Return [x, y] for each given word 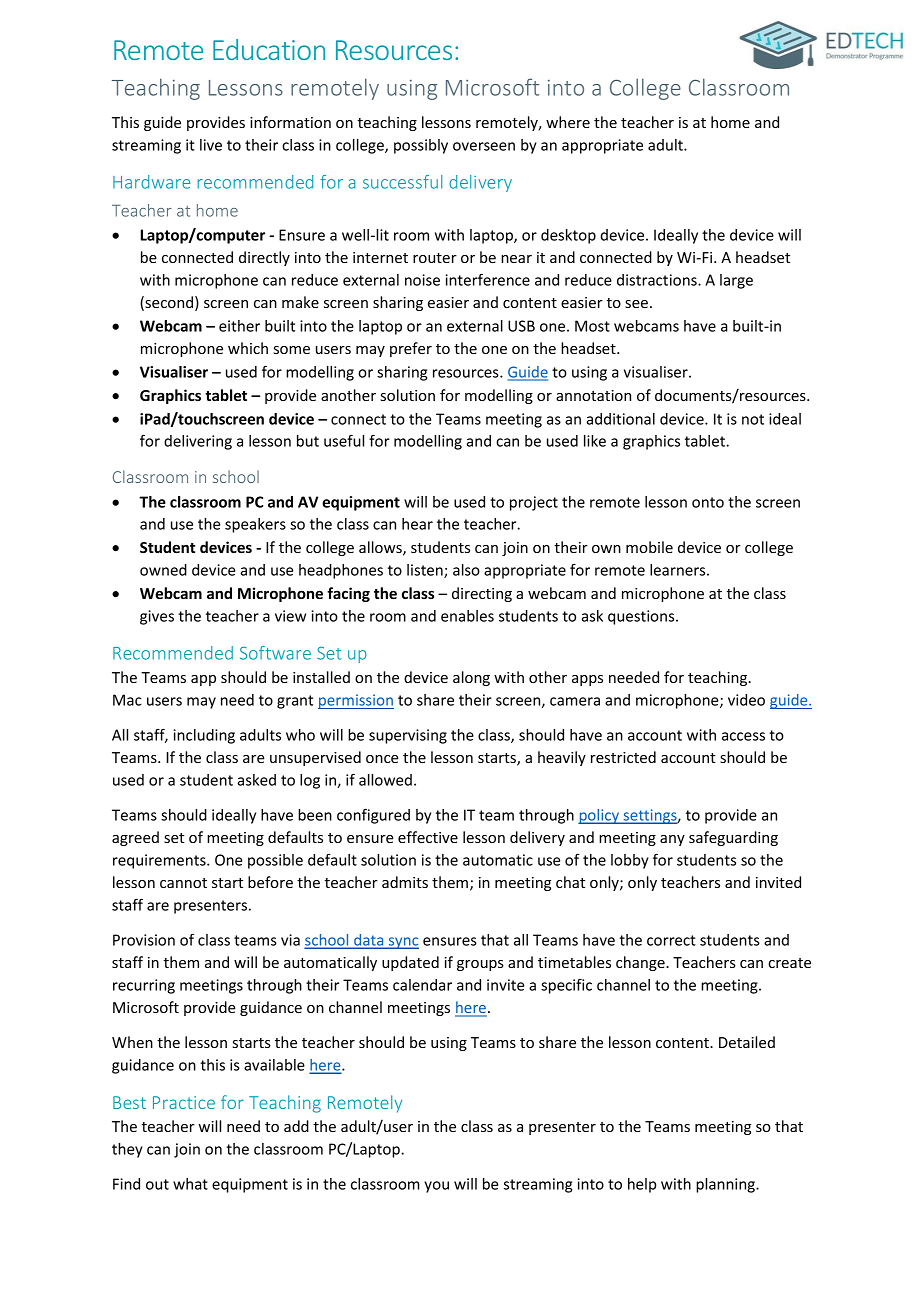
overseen [484, 146]
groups [480, 965]
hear [417, 524]
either [239, 326]
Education [269, 49]
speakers [255, 525]
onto [708, 502]
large [736, 281]
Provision [144, 940]
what [190, 1184]
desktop [568, 236]
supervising [408, 736]
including [204, 736]
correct [671, 940]
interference [487, 279]
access [743, 736]
